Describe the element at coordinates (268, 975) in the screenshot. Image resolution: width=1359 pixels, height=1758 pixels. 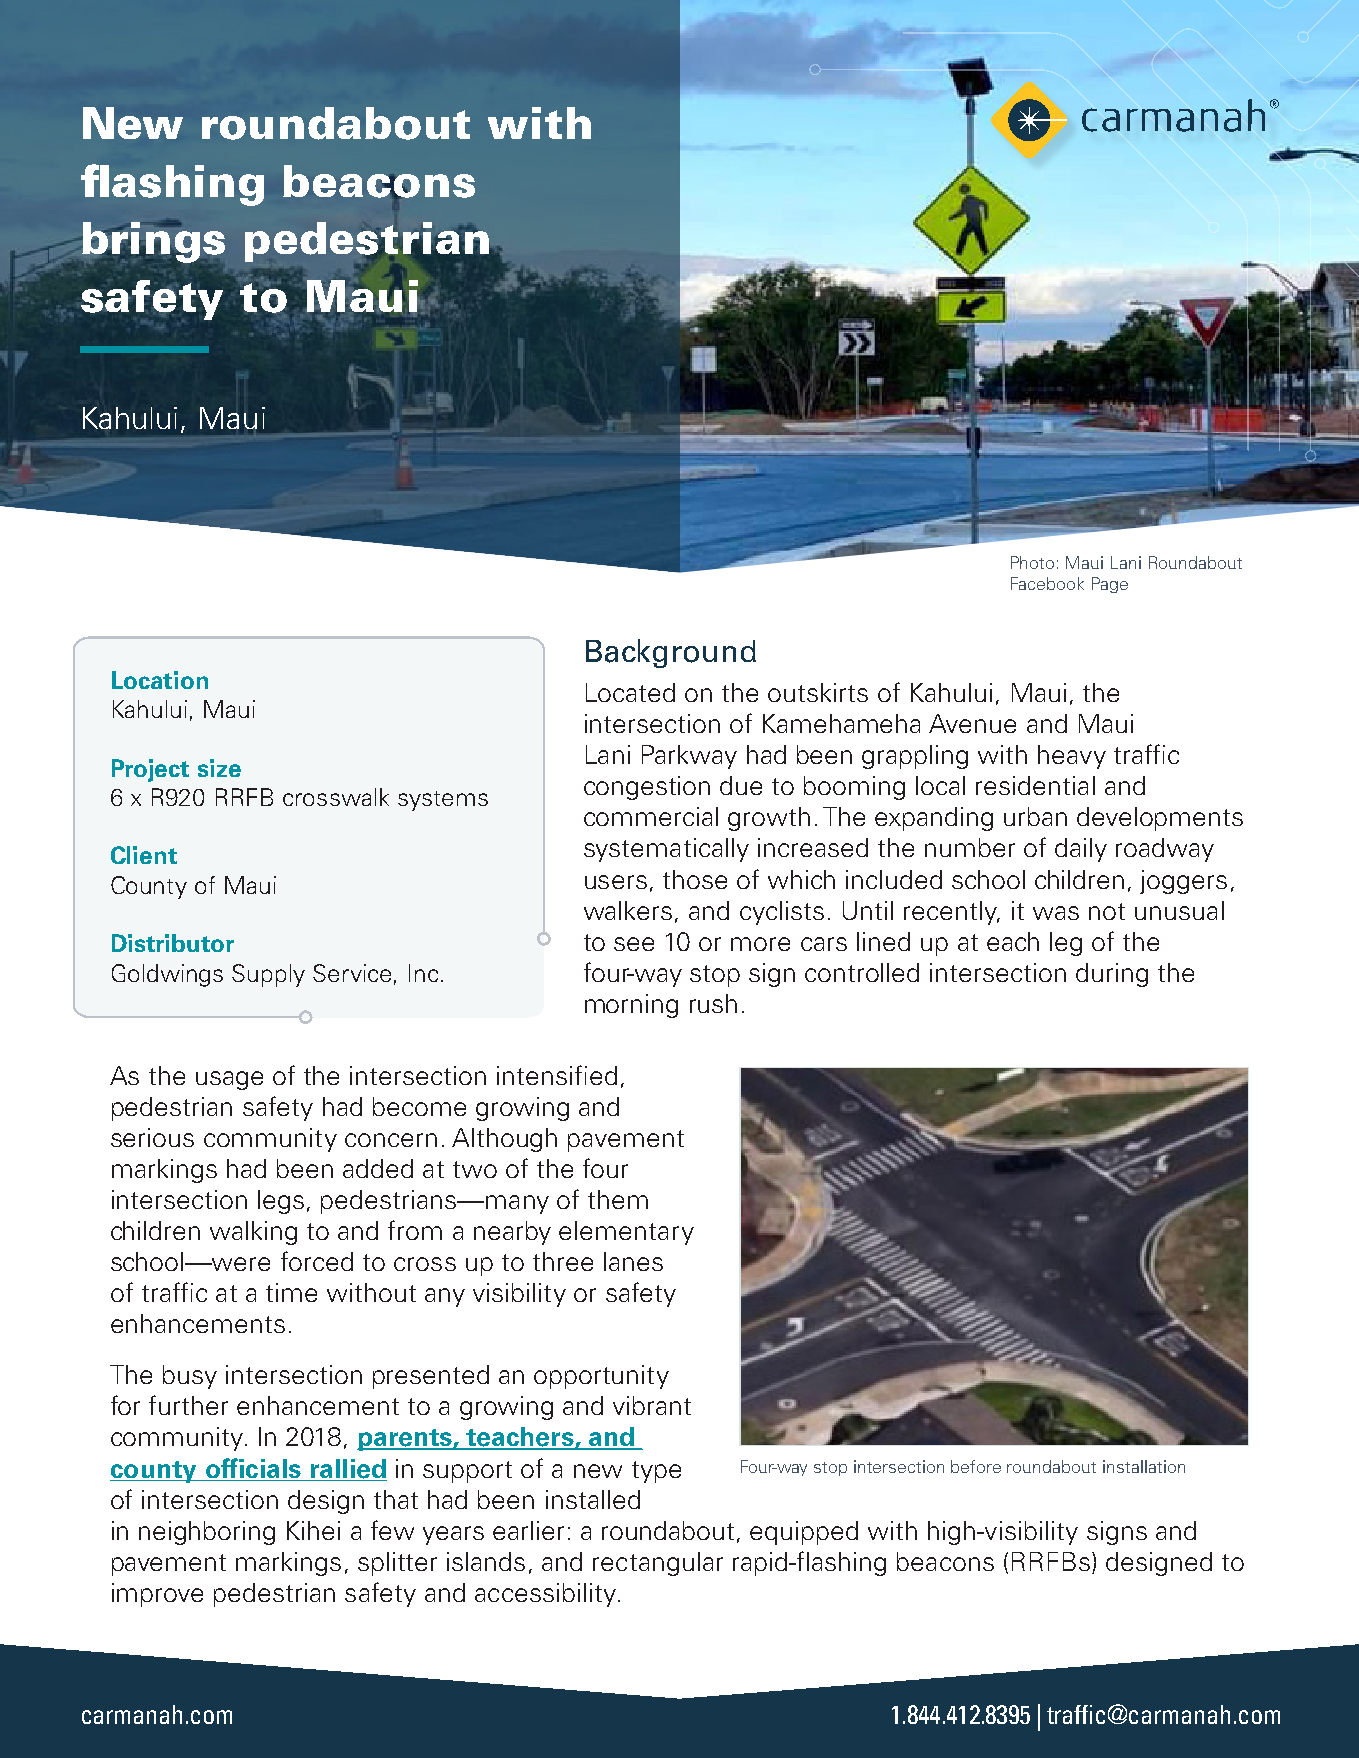
I see `Supply` at that location.
